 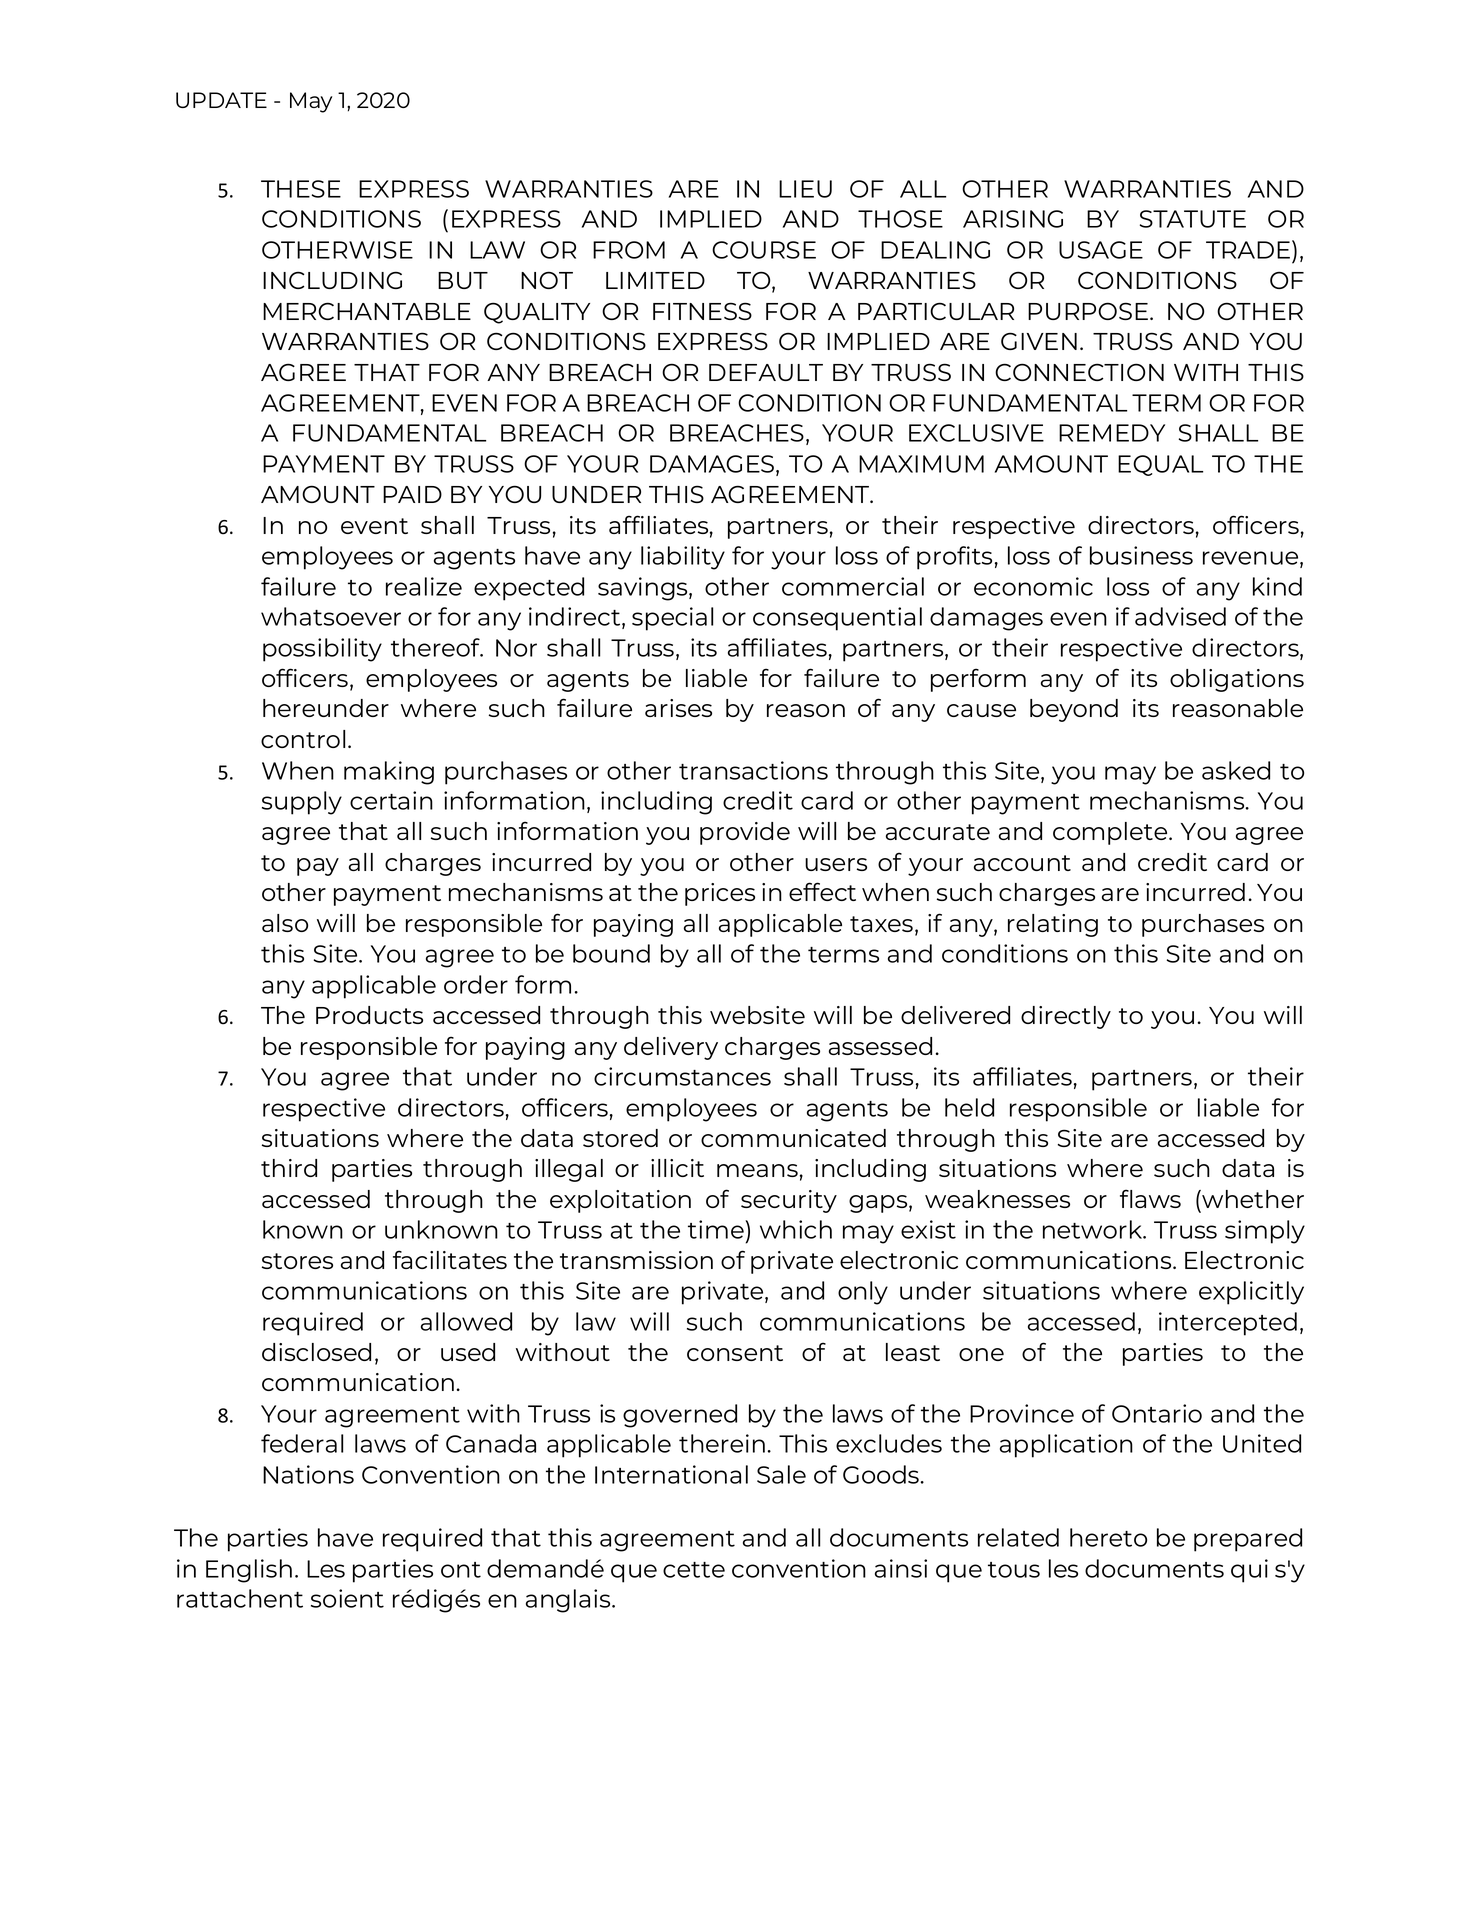 What do you see at coordinates (745, 833) in the screenshot?
I see `provide` at bounding box center [745, 833].
